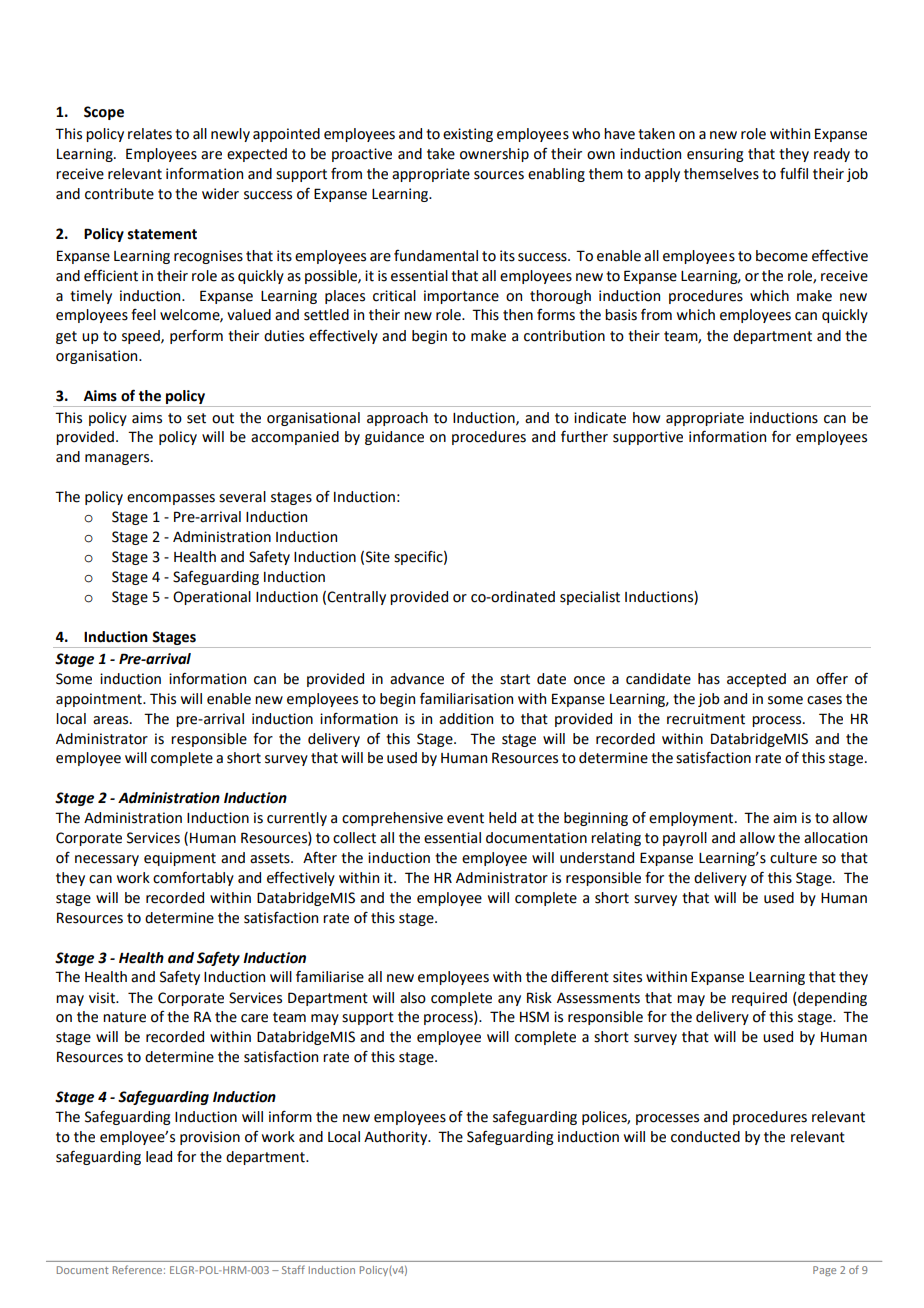 The image size is (924, 1308). What do you see at coordinates (159, 1157) in the screenshot?
I see `lead` at bounding box center [159, 1157].
